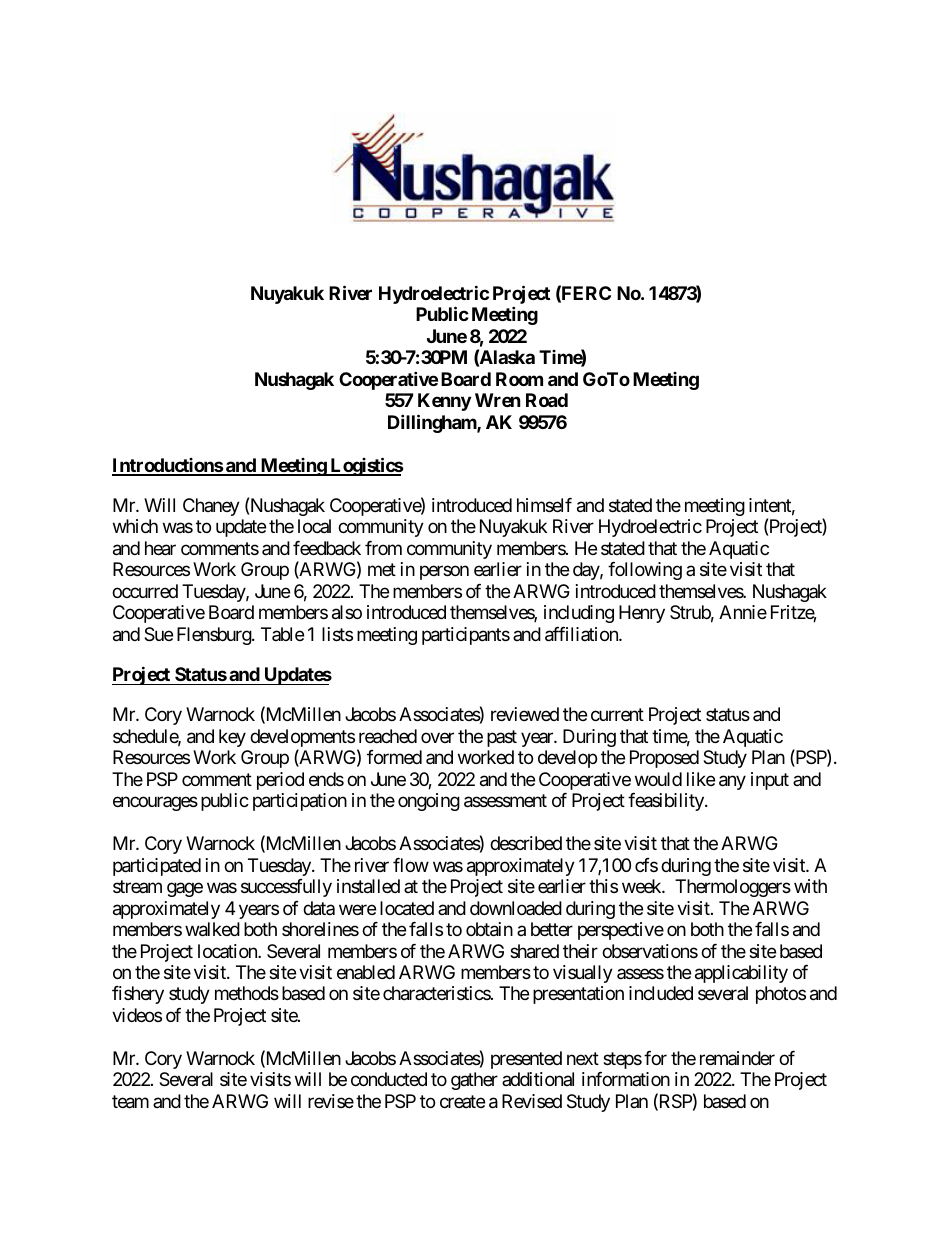 This document has width=952, height=1233. I want to click on Chaney, so click(211, 507).
